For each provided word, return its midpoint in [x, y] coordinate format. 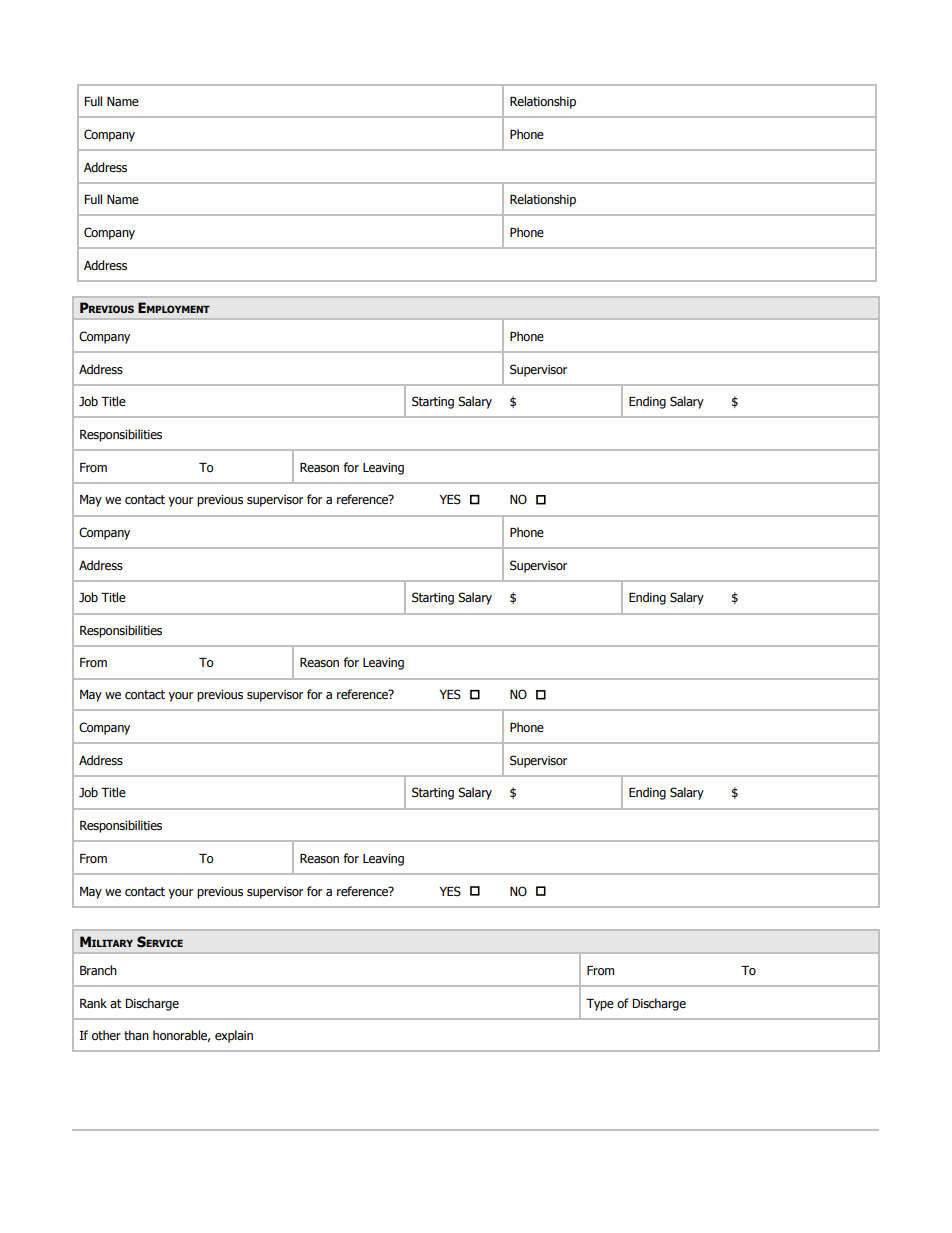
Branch [98, 970]
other [106, 1035]
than [136, 1035]
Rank [93, 1003]
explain [234, 1036]
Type [600, 1005]
